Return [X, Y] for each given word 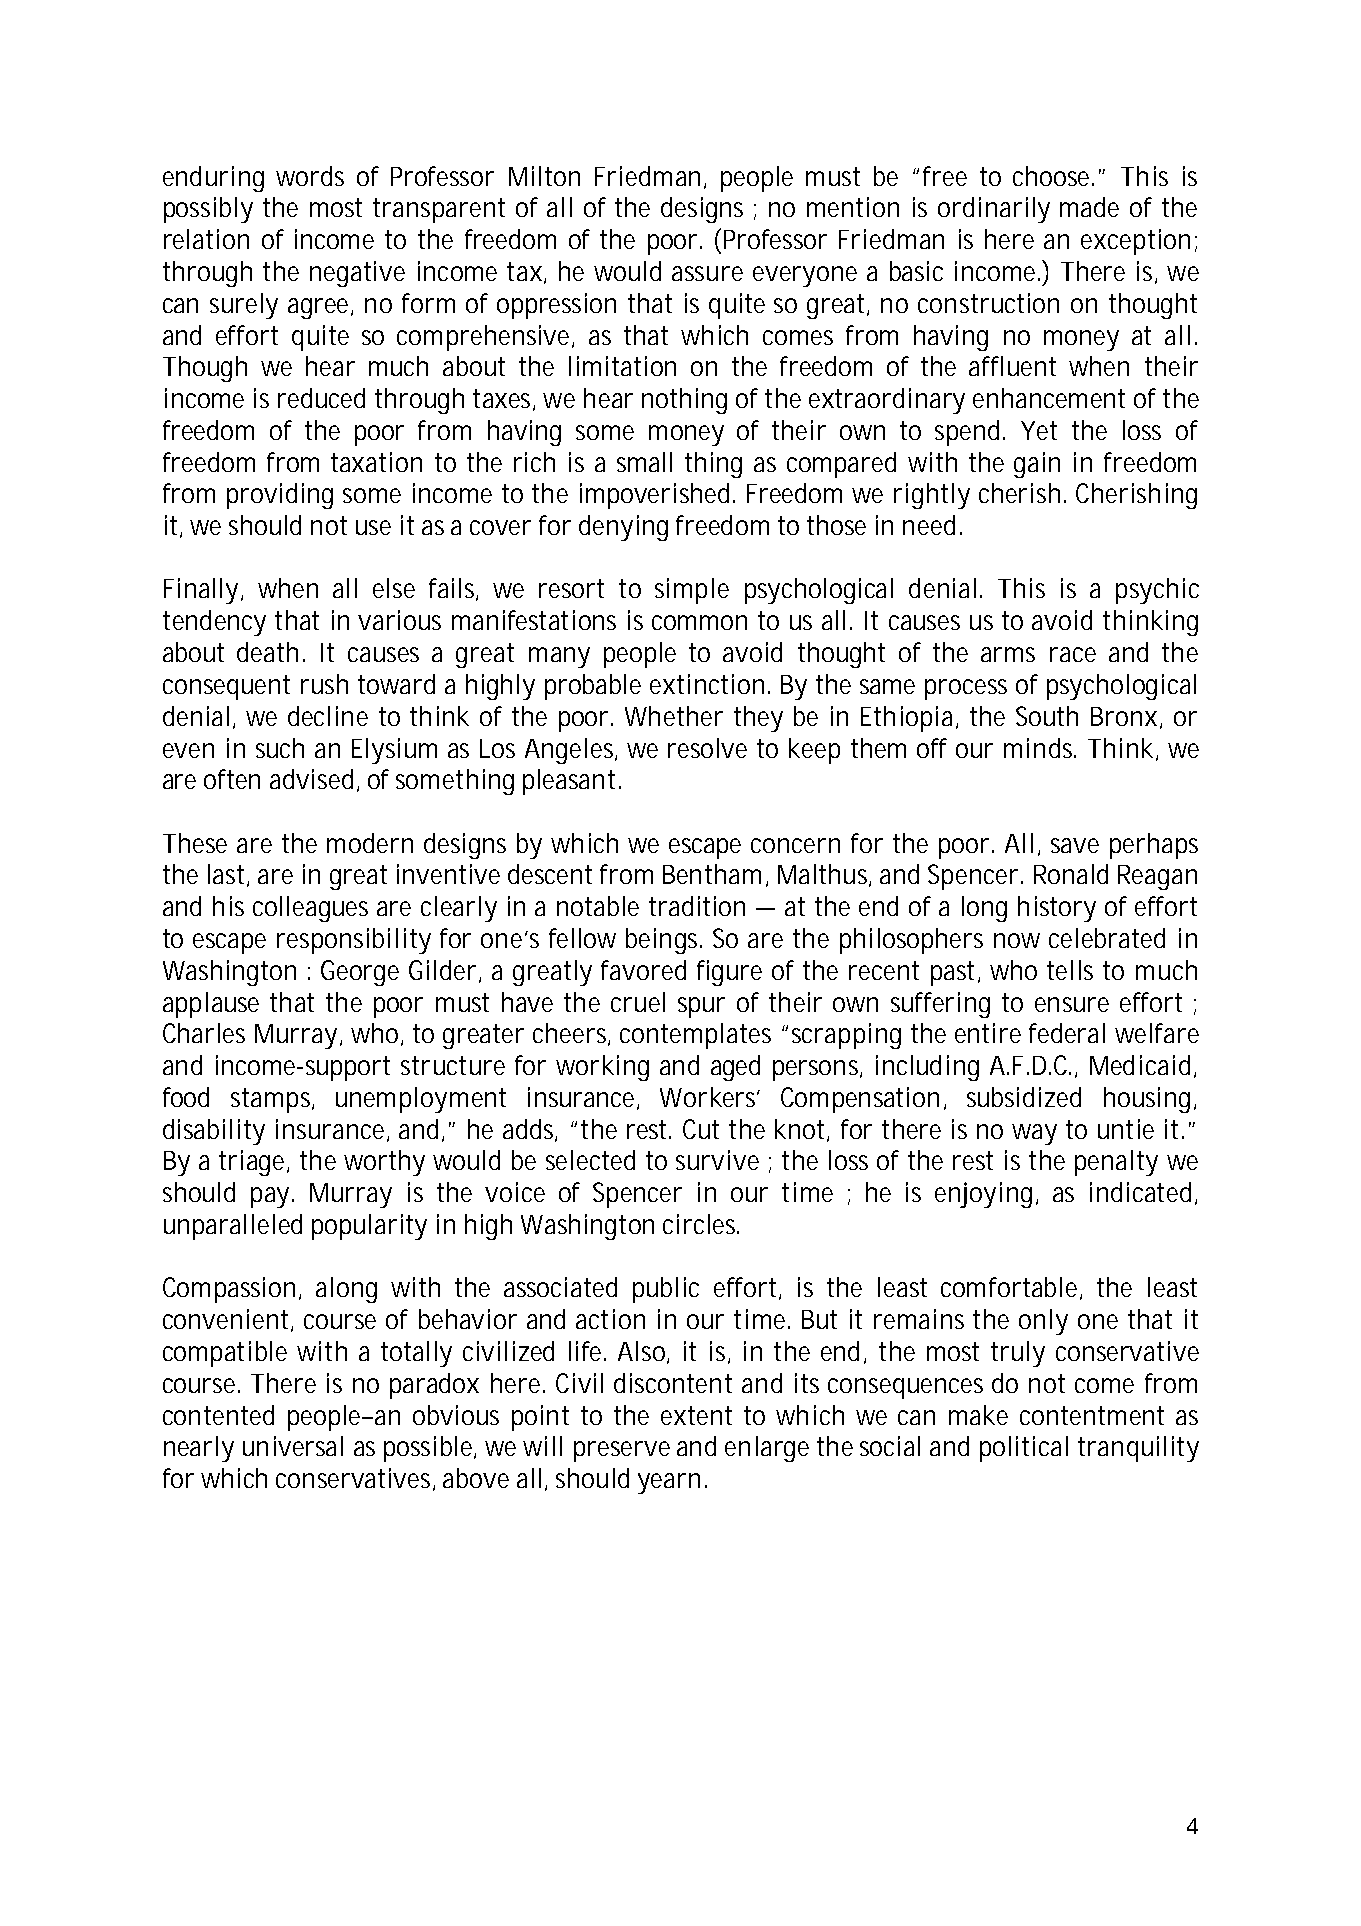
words [310, 176]
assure [707, 273]
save [1075, 845]
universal [293, 1446]
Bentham [712, 874]
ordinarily [994, 210]
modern [370, 843]
